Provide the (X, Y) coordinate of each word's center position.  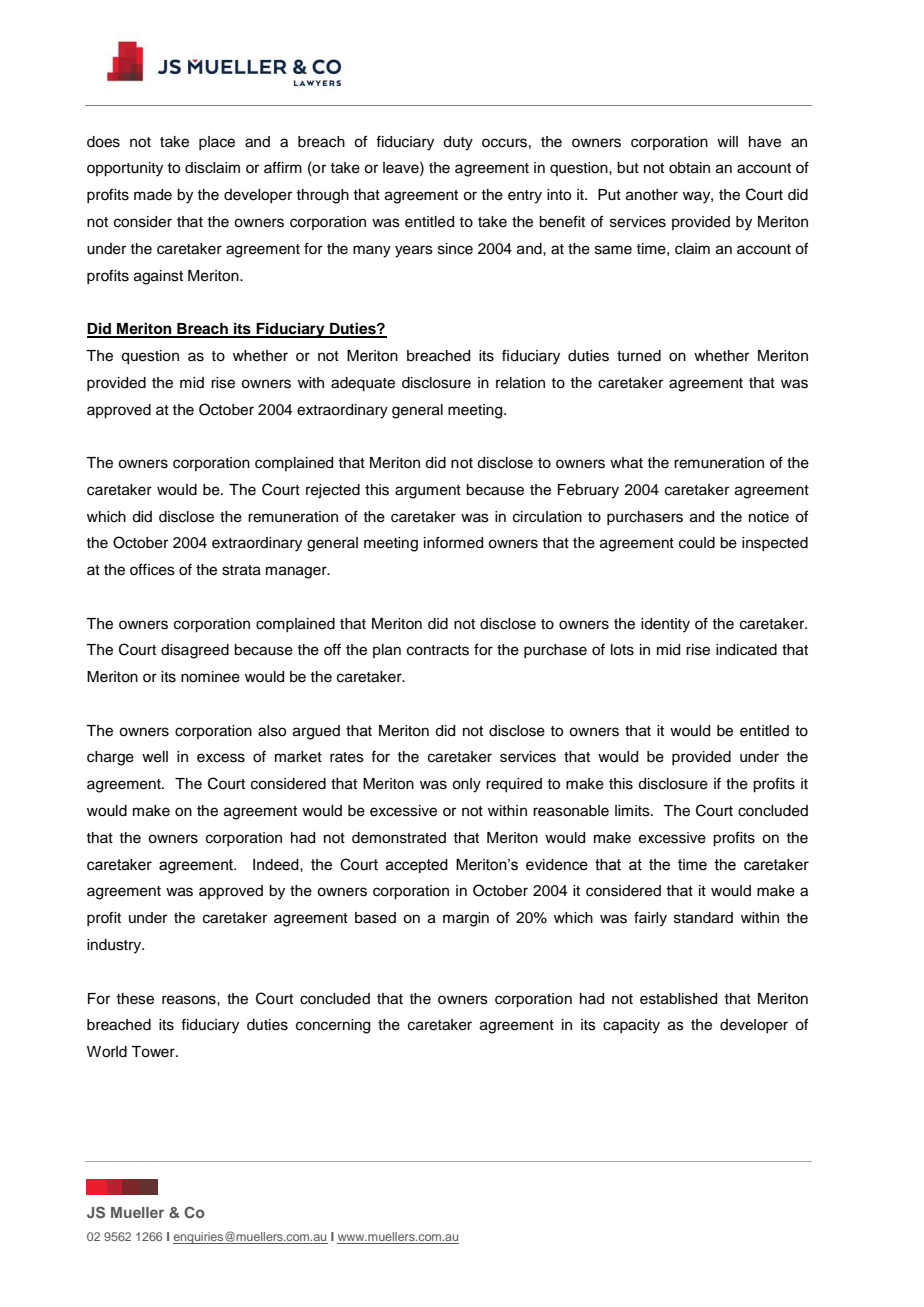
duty (458, 143)
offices (152, 569)
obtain (689, 168)
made (153, 195)
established (678, 999)
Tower (154, 1052)
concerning (333, 1026)
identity (665, 625)
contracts (438, 650)
